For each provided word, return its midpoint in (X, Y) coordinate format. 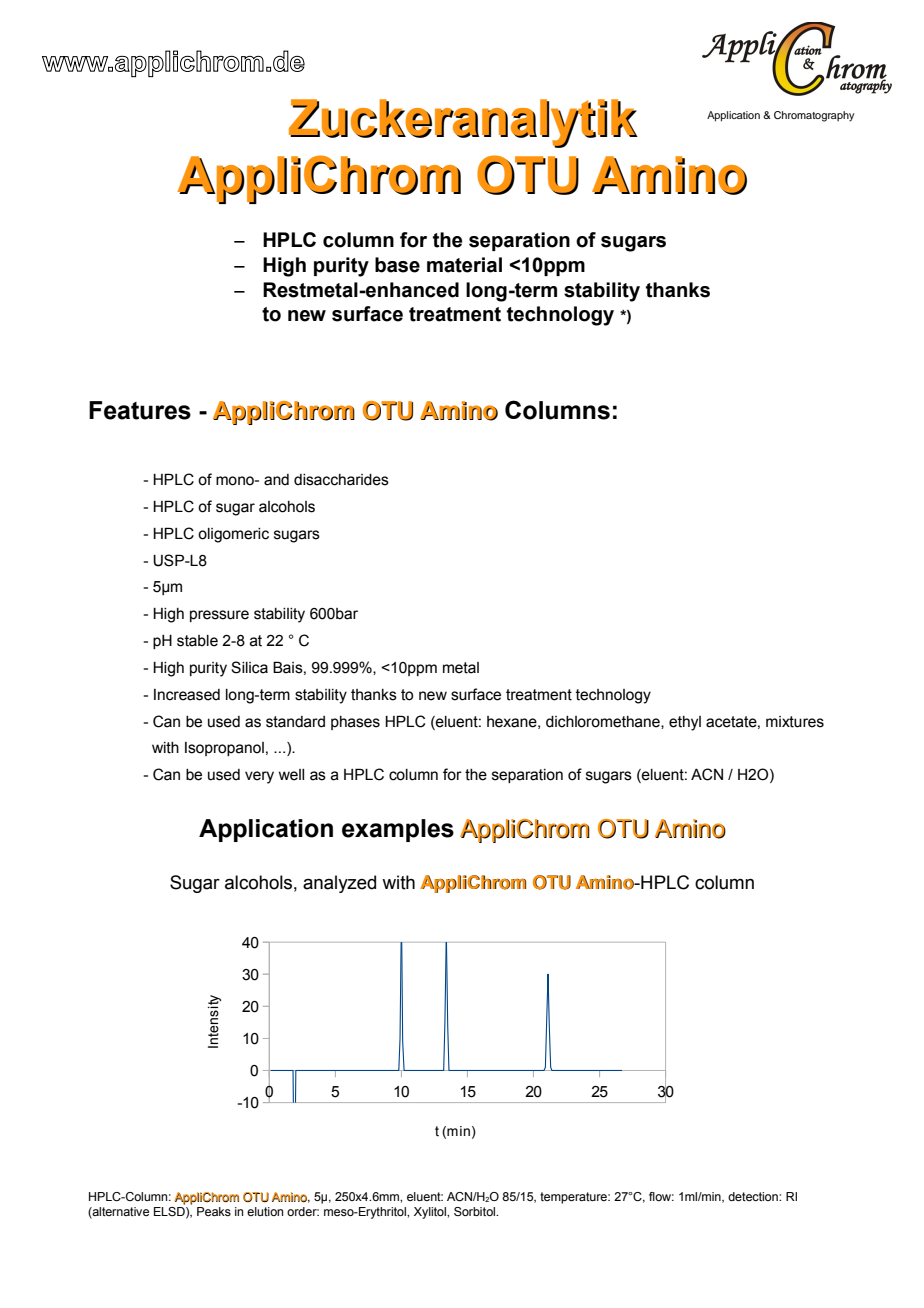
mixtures (795, 722)
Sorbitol (476, 1211)
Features (140, 410)
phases (355, 723)
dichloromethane (604, 722)
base (397, 265)
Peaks (214, 1211)
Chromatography (814, 116)
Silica (249, 667)
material (464, 265)
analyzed (339, 884)
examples (398, 830)
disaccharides (341, 480)
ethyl (685, 723)
